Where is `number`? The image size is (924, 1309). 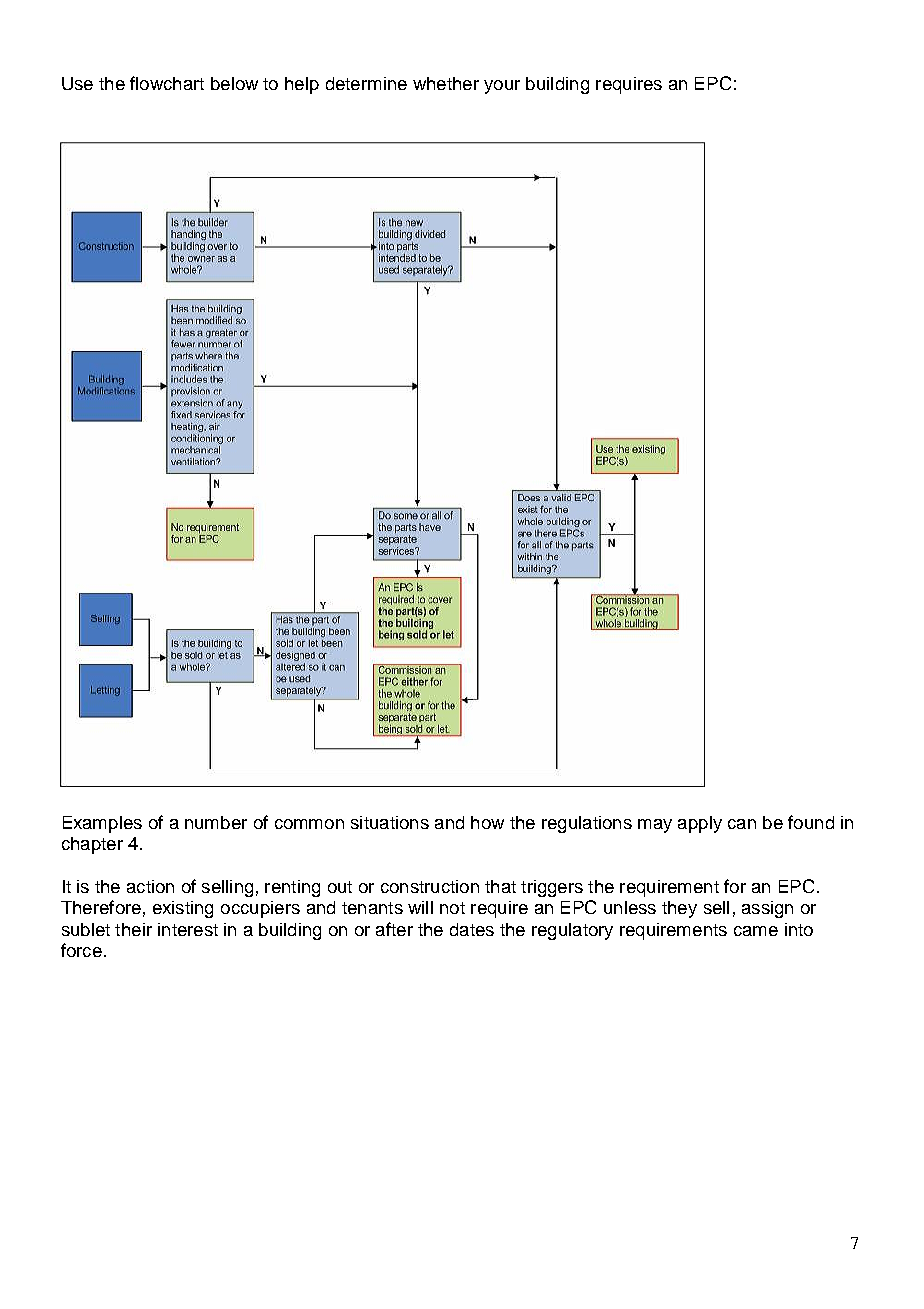
number is located at coordinates (216, 822).
